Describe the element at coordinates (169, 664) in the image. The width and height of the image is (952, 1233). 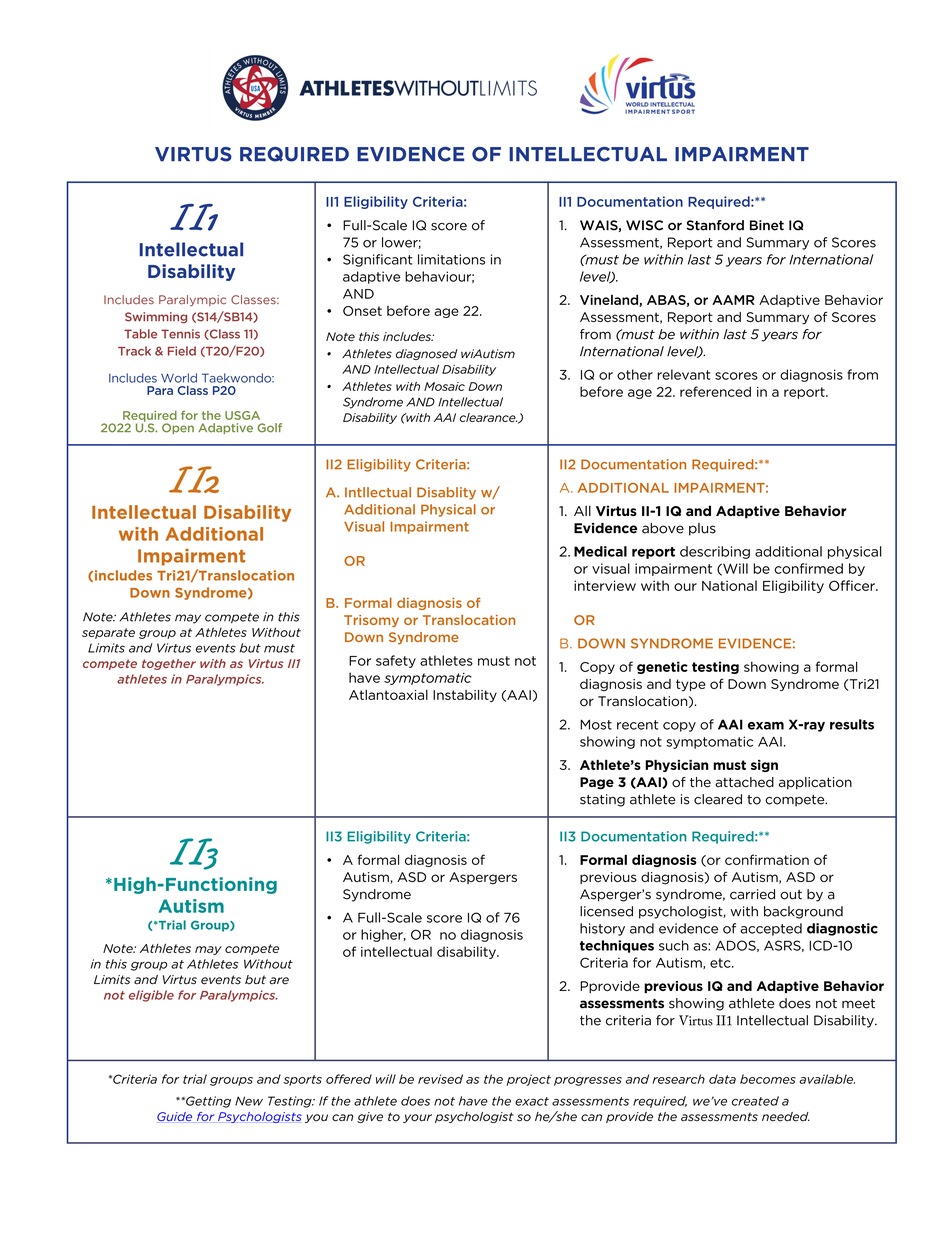
I see `together` at that location.
